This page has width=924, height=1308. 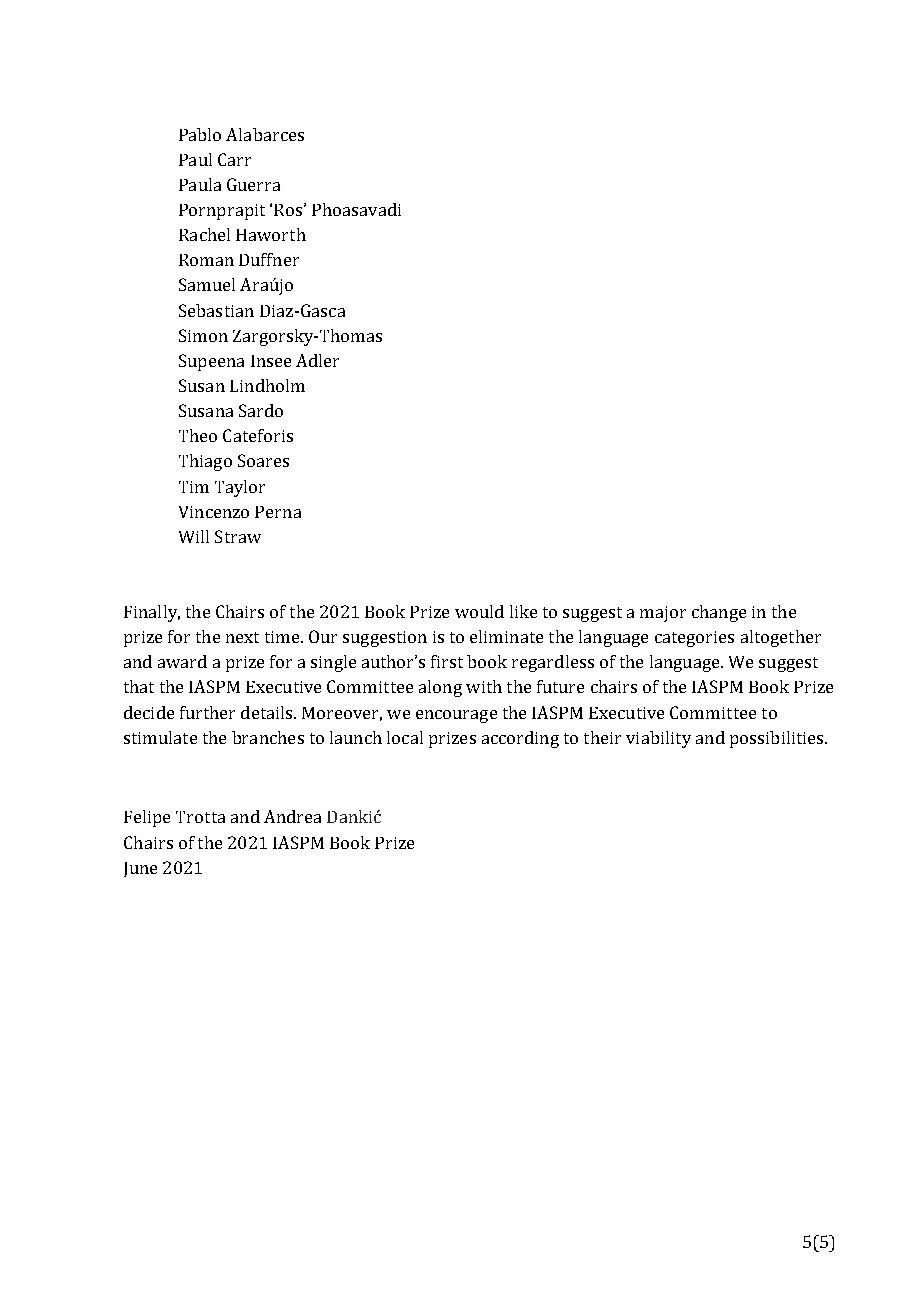 I want to click on Carr, so click(x=234, y=159).
